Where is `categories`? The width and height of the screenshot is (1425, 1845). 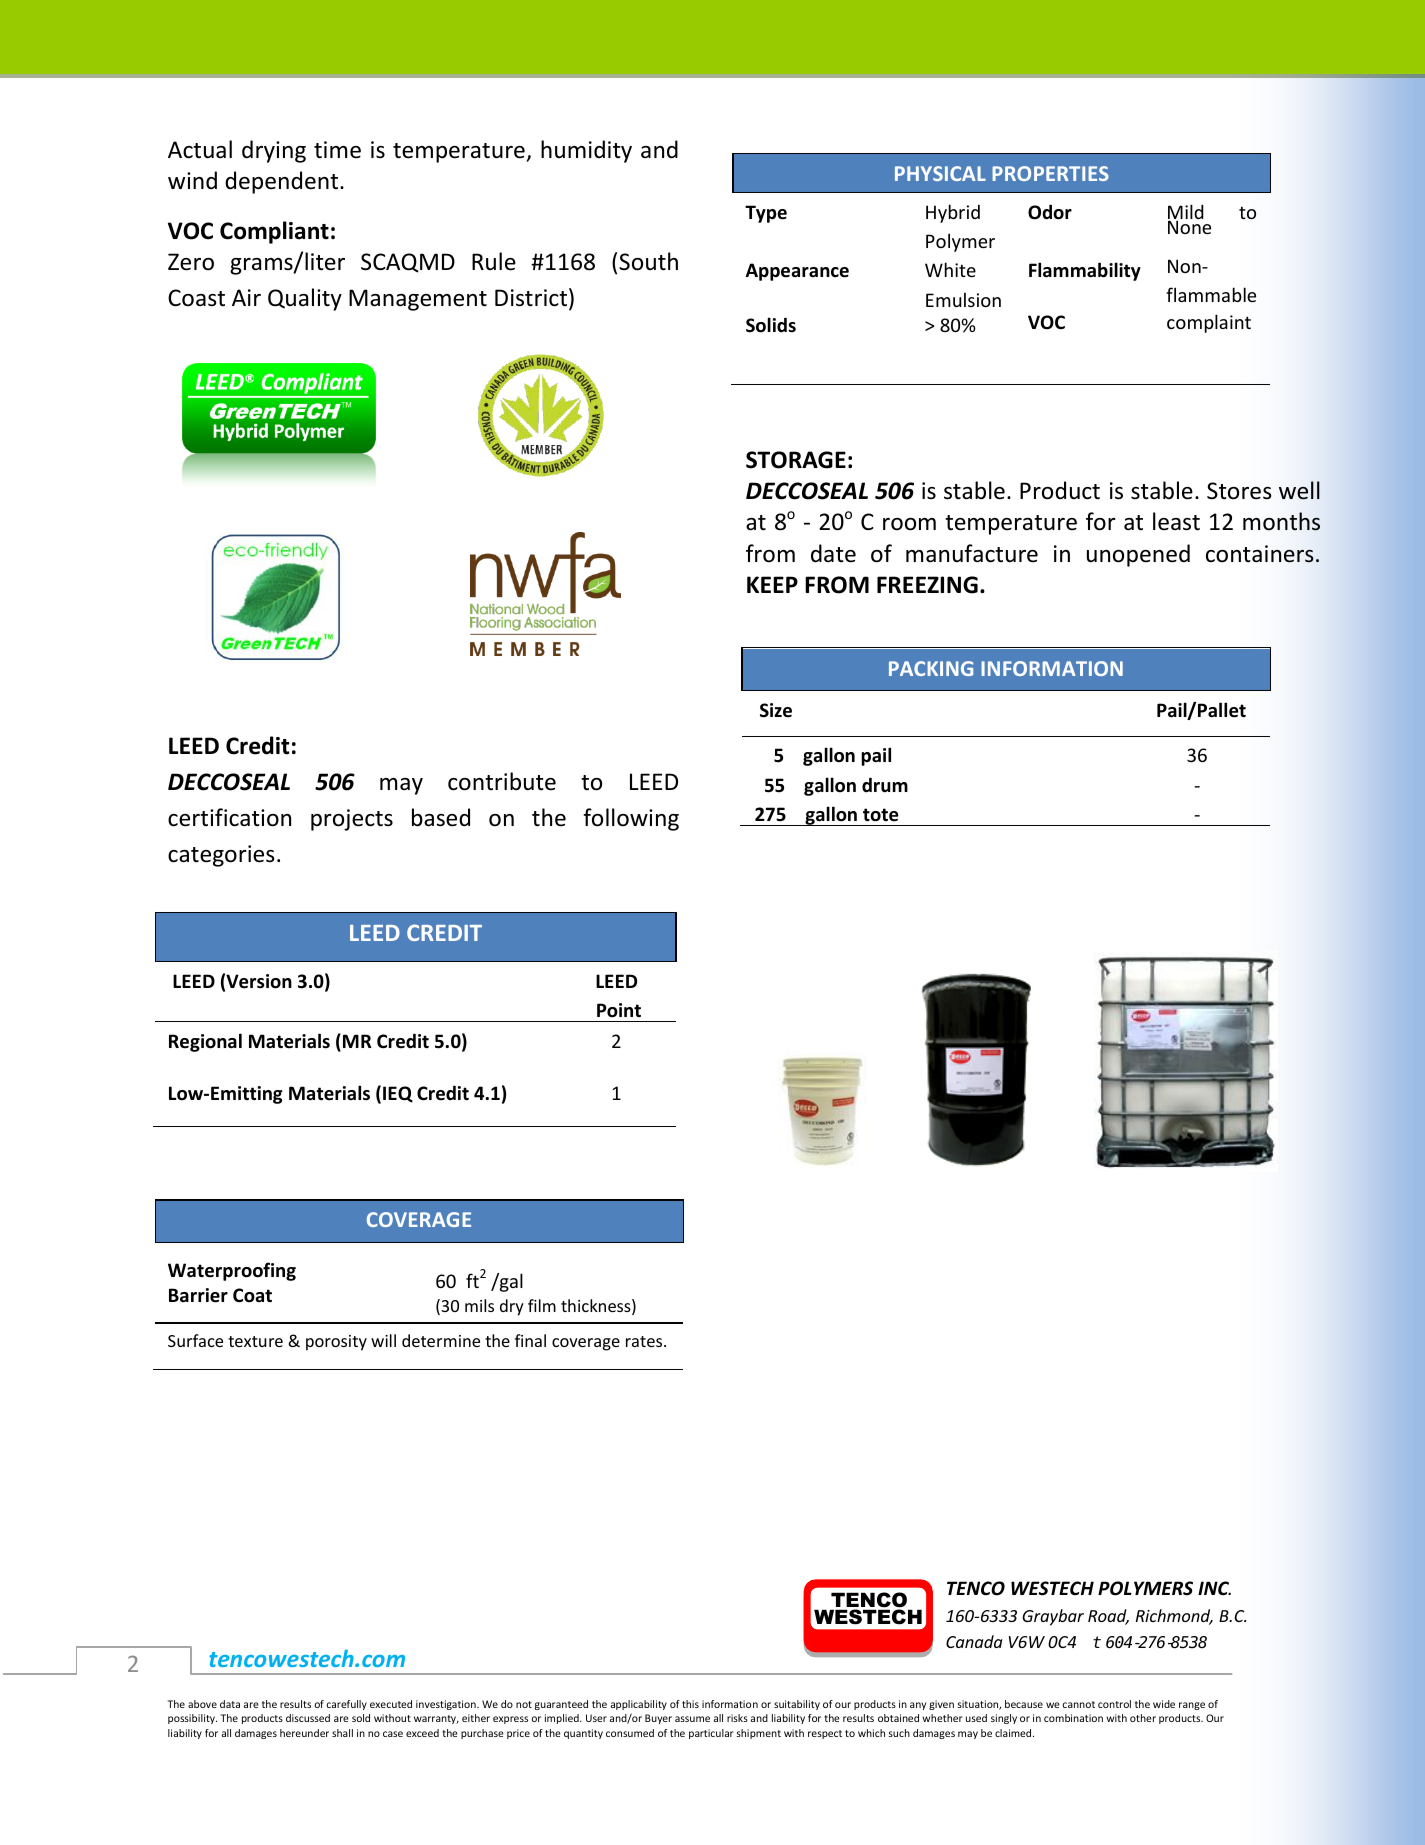 categories is located at coordinates (221, 856).
